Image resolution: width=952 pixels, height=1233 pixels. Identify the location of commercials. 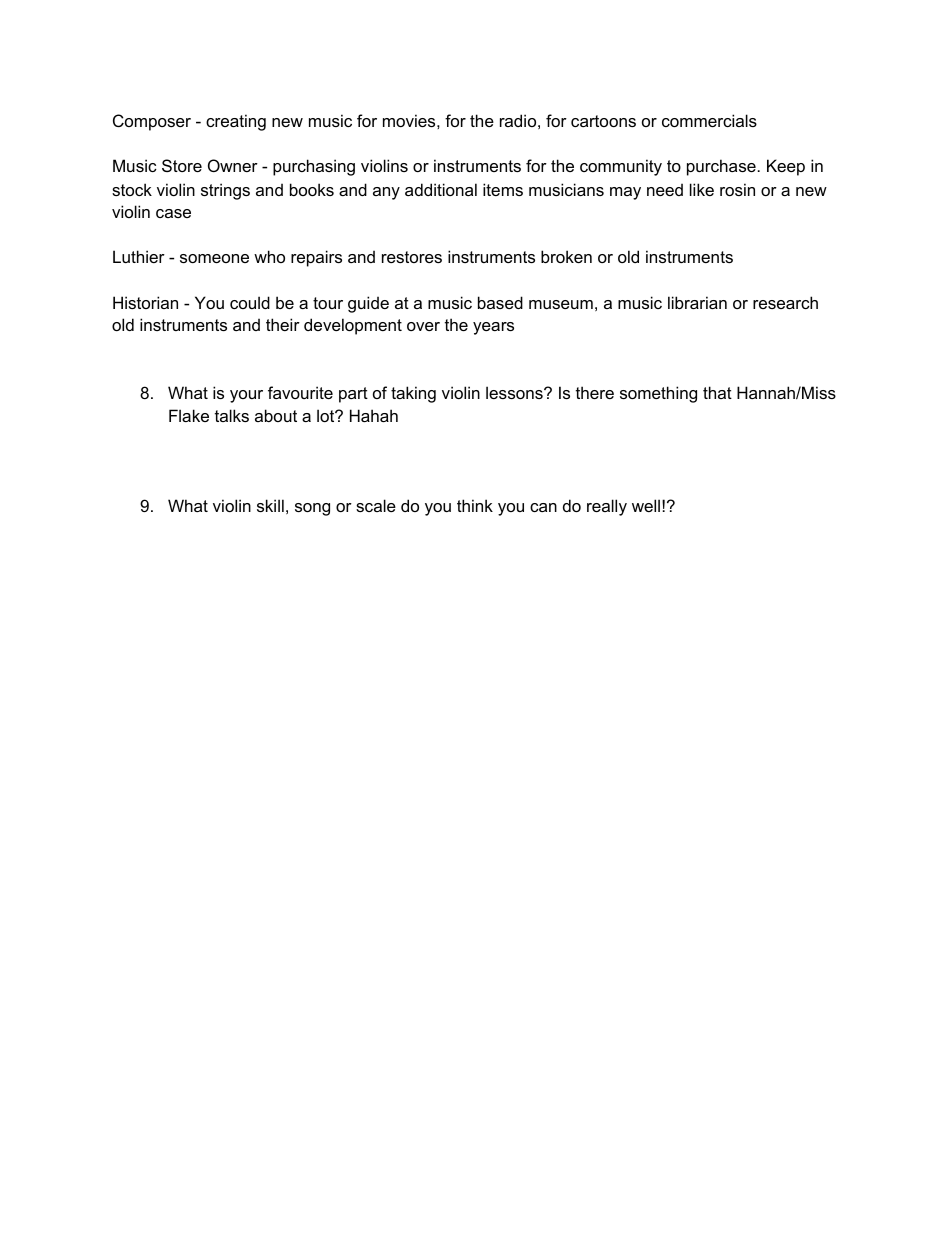
(709, 120).
